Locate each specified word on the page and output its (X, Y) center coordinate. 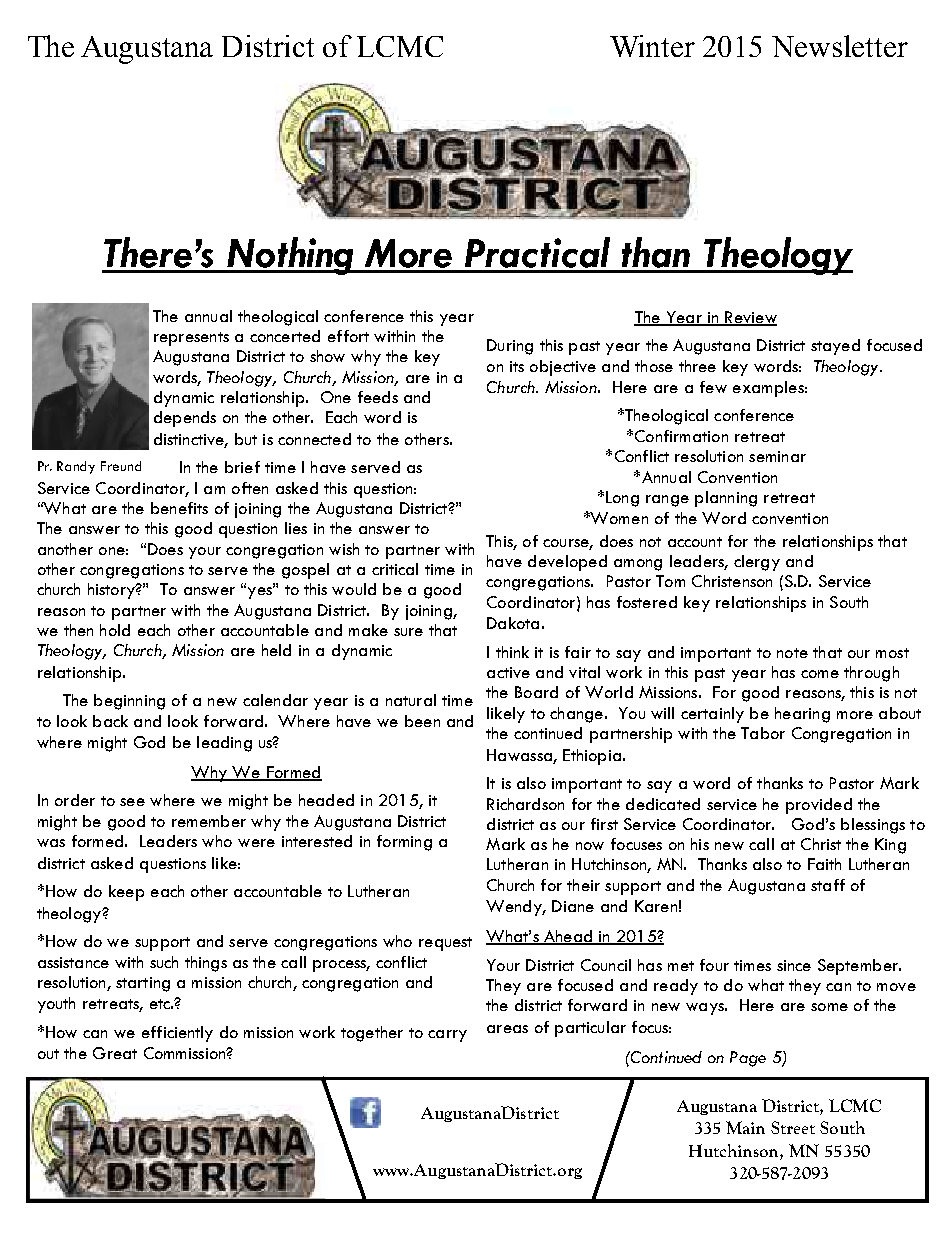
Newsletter (840, 46)
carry (447, 1036)
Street (793, 1127)
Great (115, 1053)
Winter (652, 46)
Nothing (291, 256)
